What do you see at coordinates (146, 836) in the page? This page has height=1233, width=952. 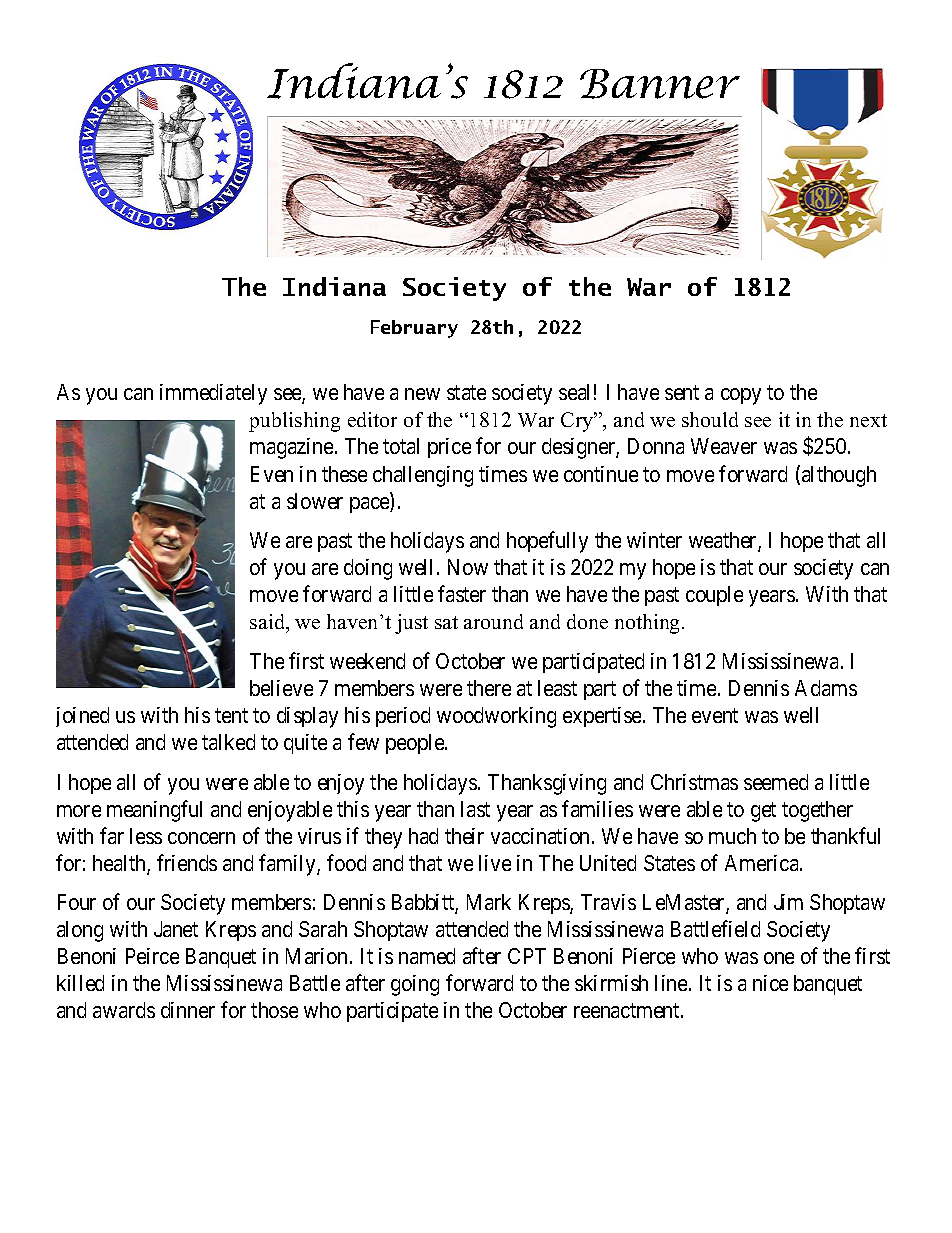 I see `less` at bounding box center [146, 836].
